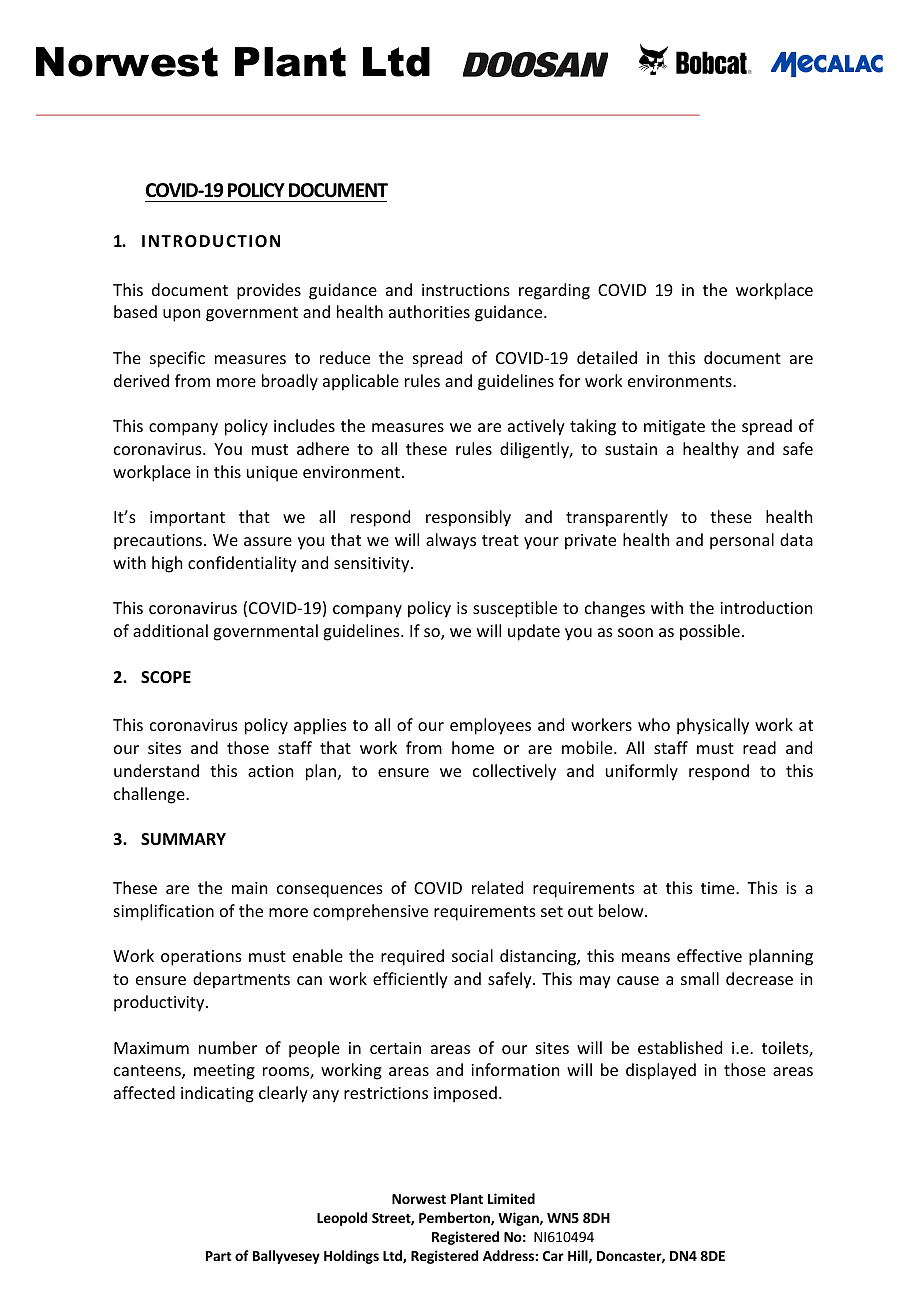 This screenshot has height=1308, width=924. What do you see at coordinates (429, 311) in the screenshot?
I see `authorities` at bounding box center [429, 311].
